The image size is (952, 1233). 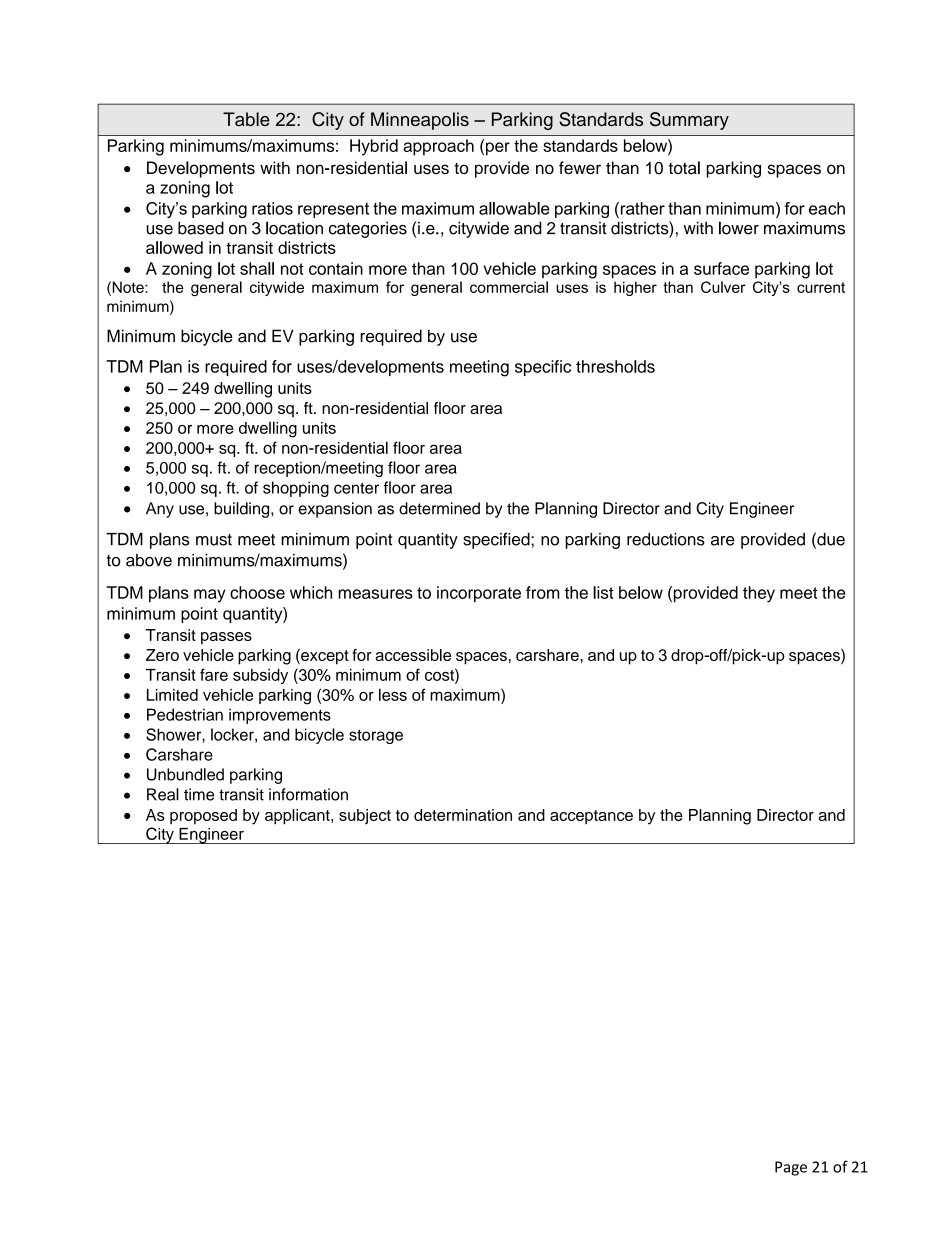 I want to click on passes, so click(x=226, y=638).
